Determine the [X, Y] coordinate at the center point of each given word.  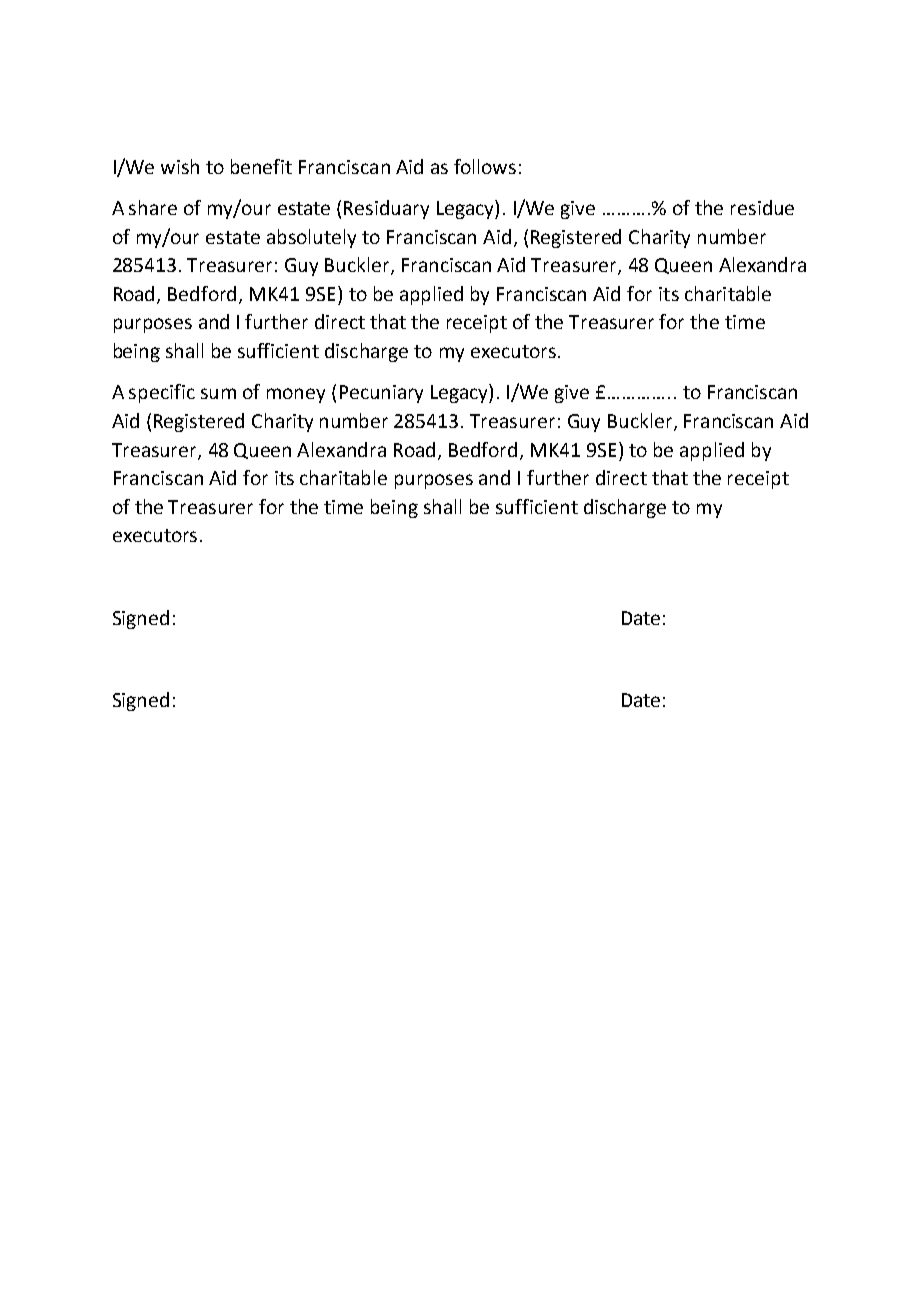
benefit [261, 166]
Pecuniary [381, 394]
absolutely [311, 238]
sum [218, 393]
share [153, 207]
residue [762, 207]
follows [485, 166]
